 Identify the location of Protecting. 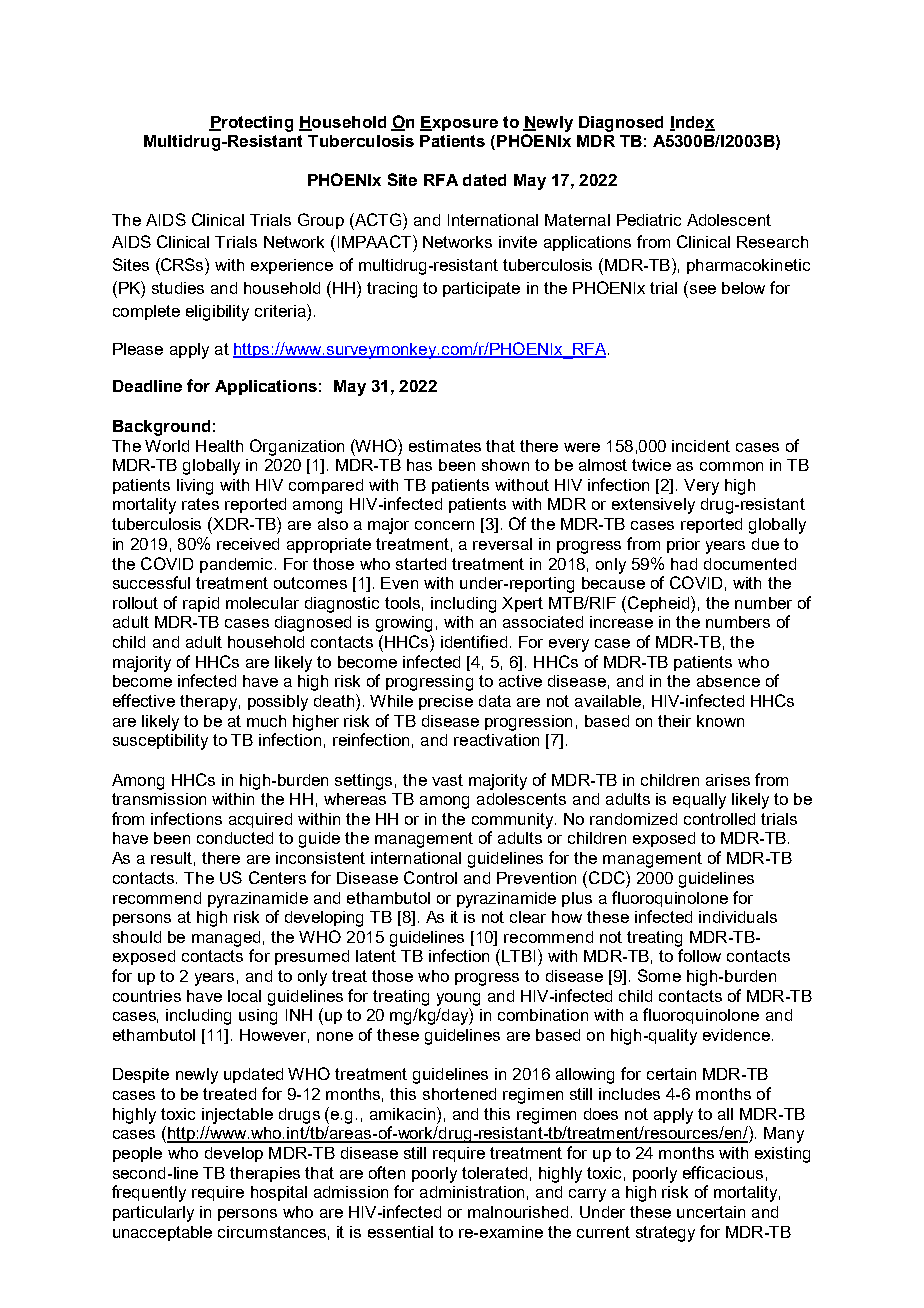
(251, 124).
